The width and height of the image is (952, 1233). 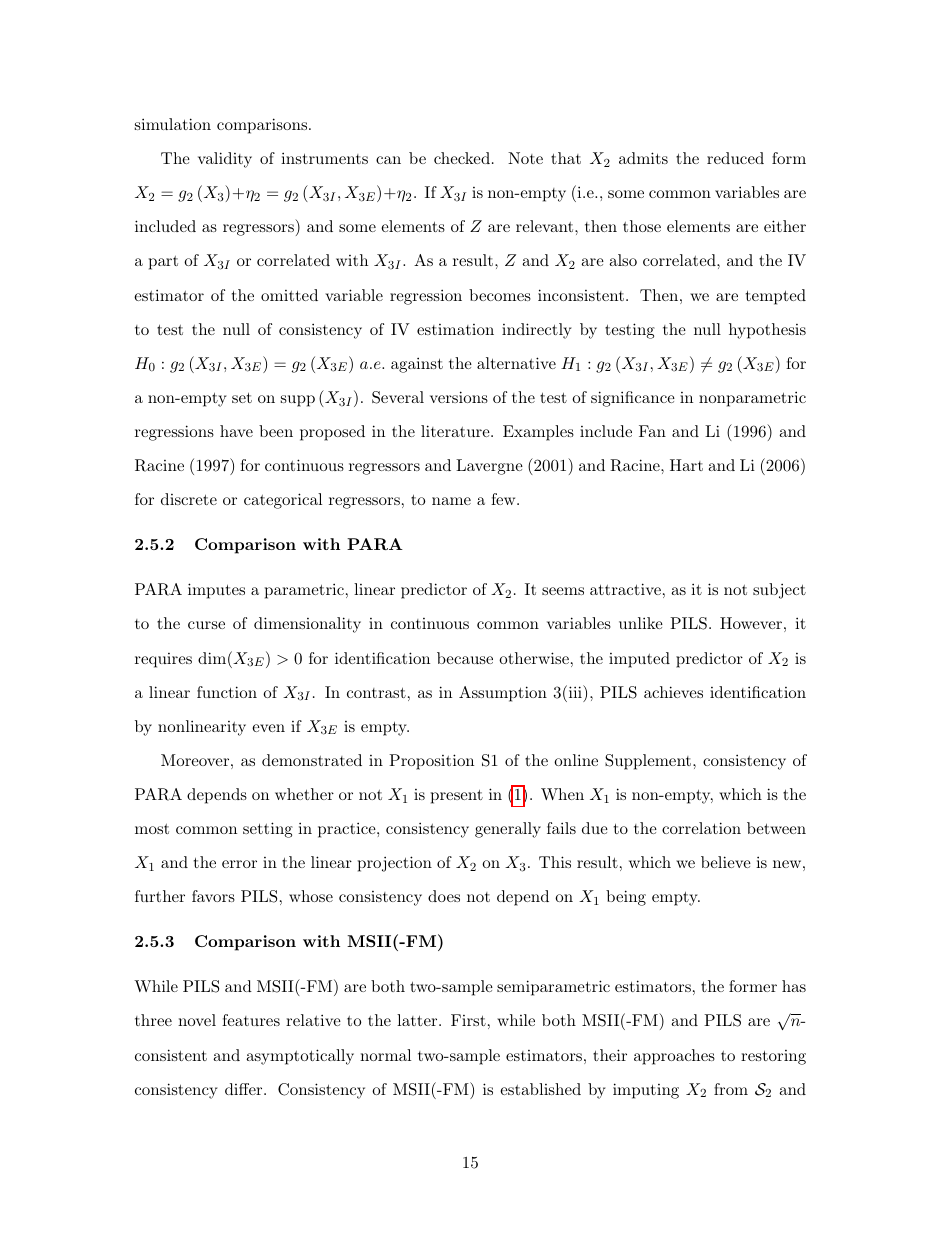 What do you see at coordinates (245, 1089) in the image?
I see `differ` at bounding box center [245, 1089].
